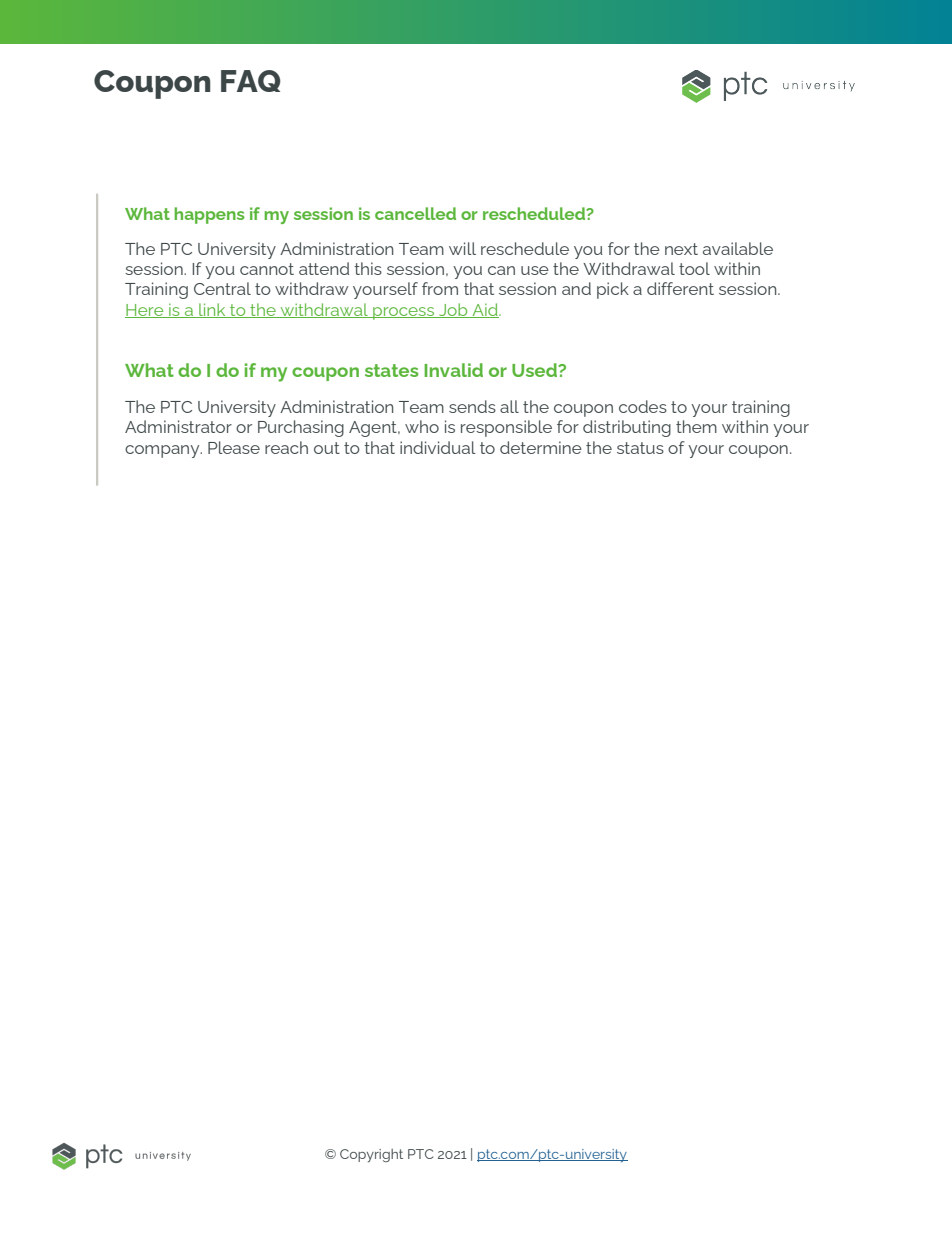  Describe the element at coordinates (415, 213) in the screenshot. I see `cancelled` at that location.
